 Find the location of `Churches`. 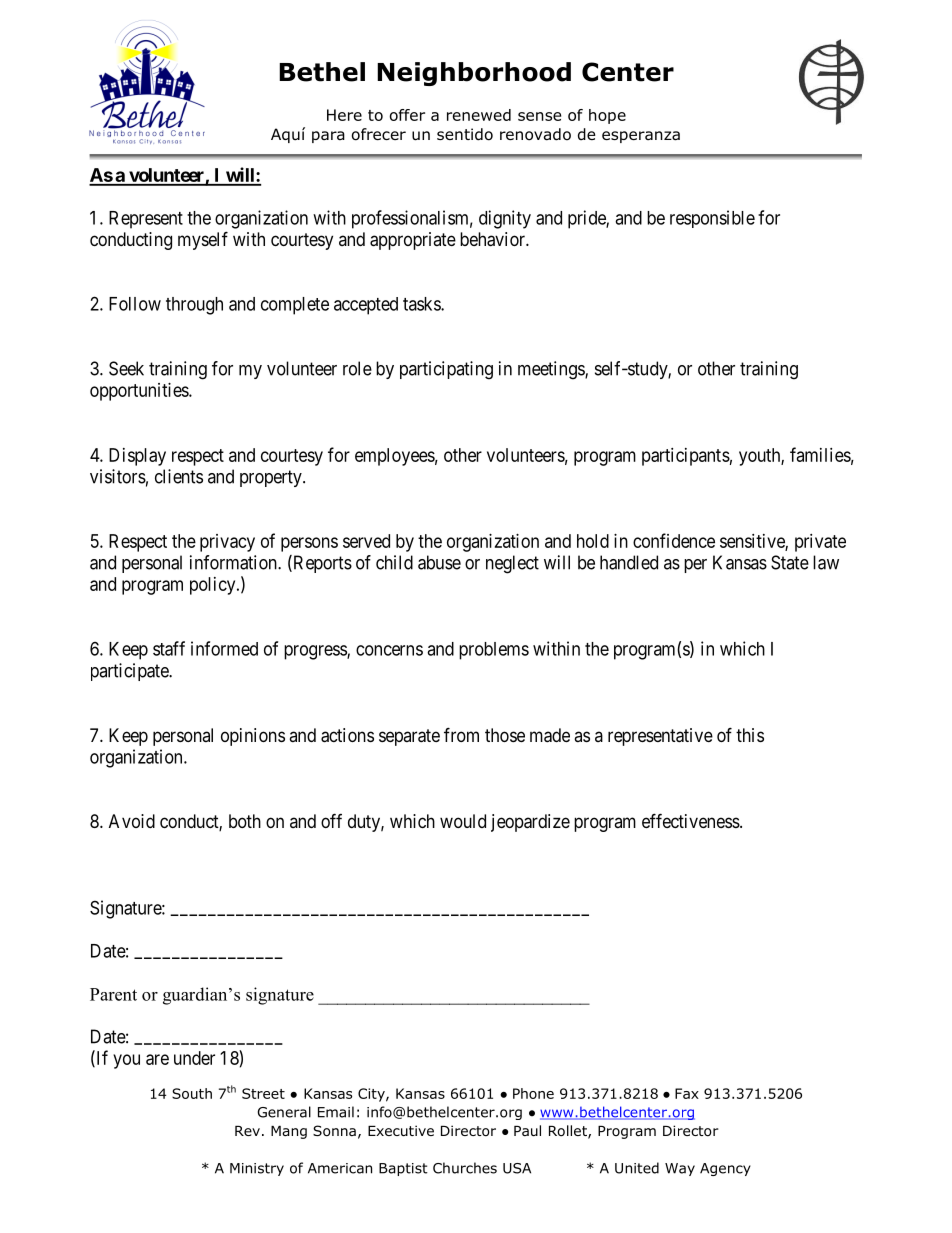

Churches is located at coordinates (465, 1168).
